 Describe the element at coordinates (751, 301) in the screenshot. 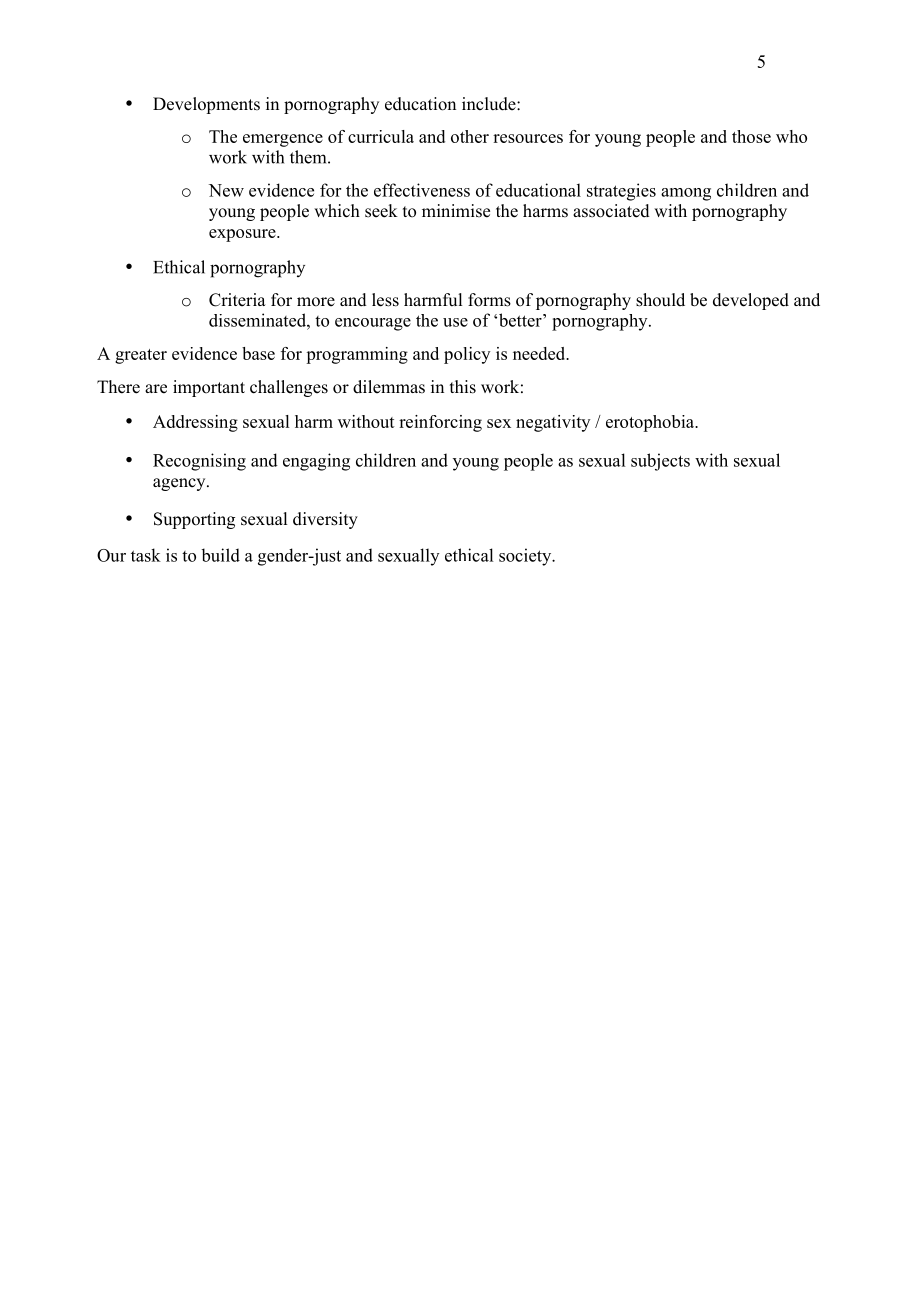

I see `developed` at that location.
